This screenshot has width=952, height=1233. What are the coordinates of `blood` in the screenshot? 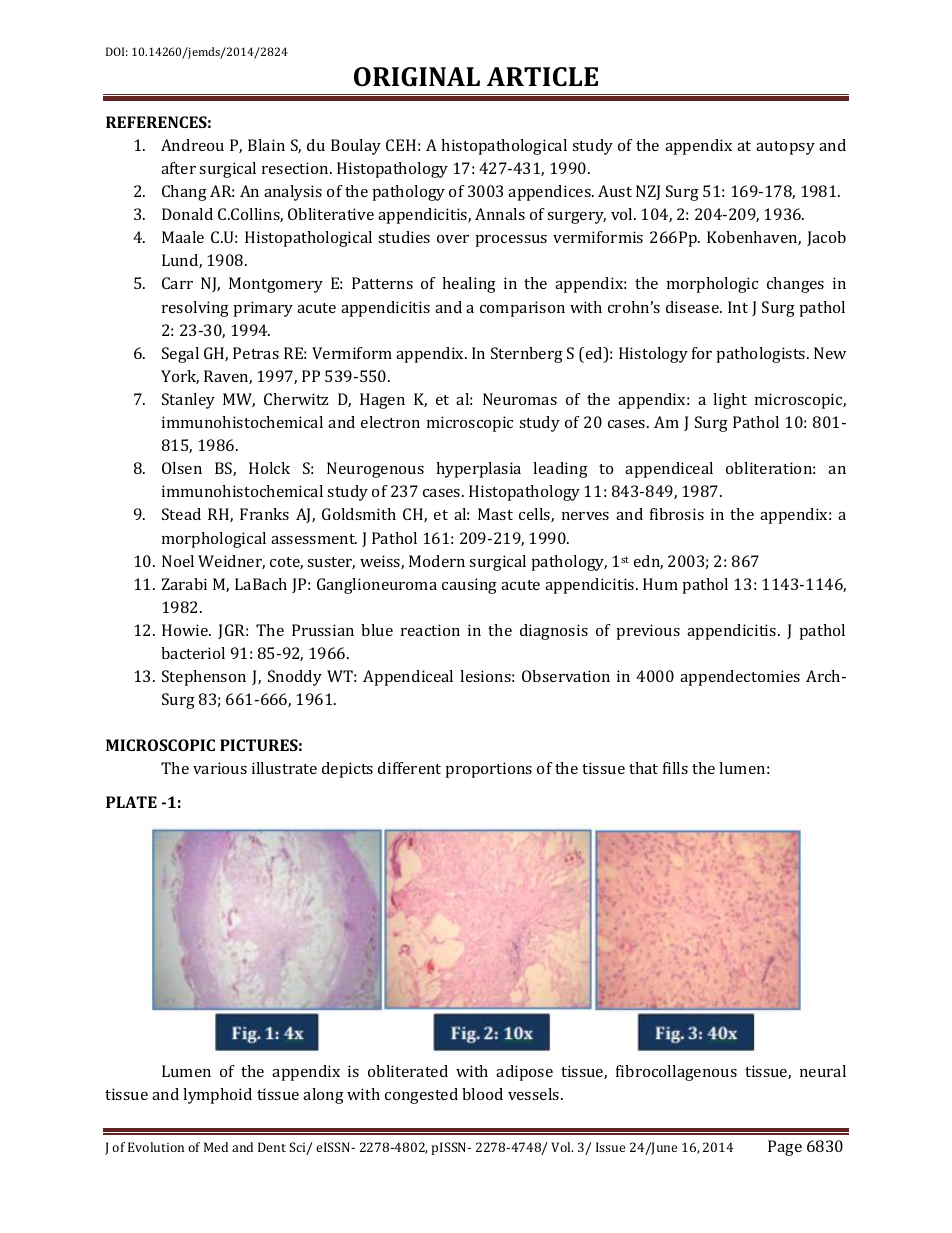 It's located at (482, 1094).
